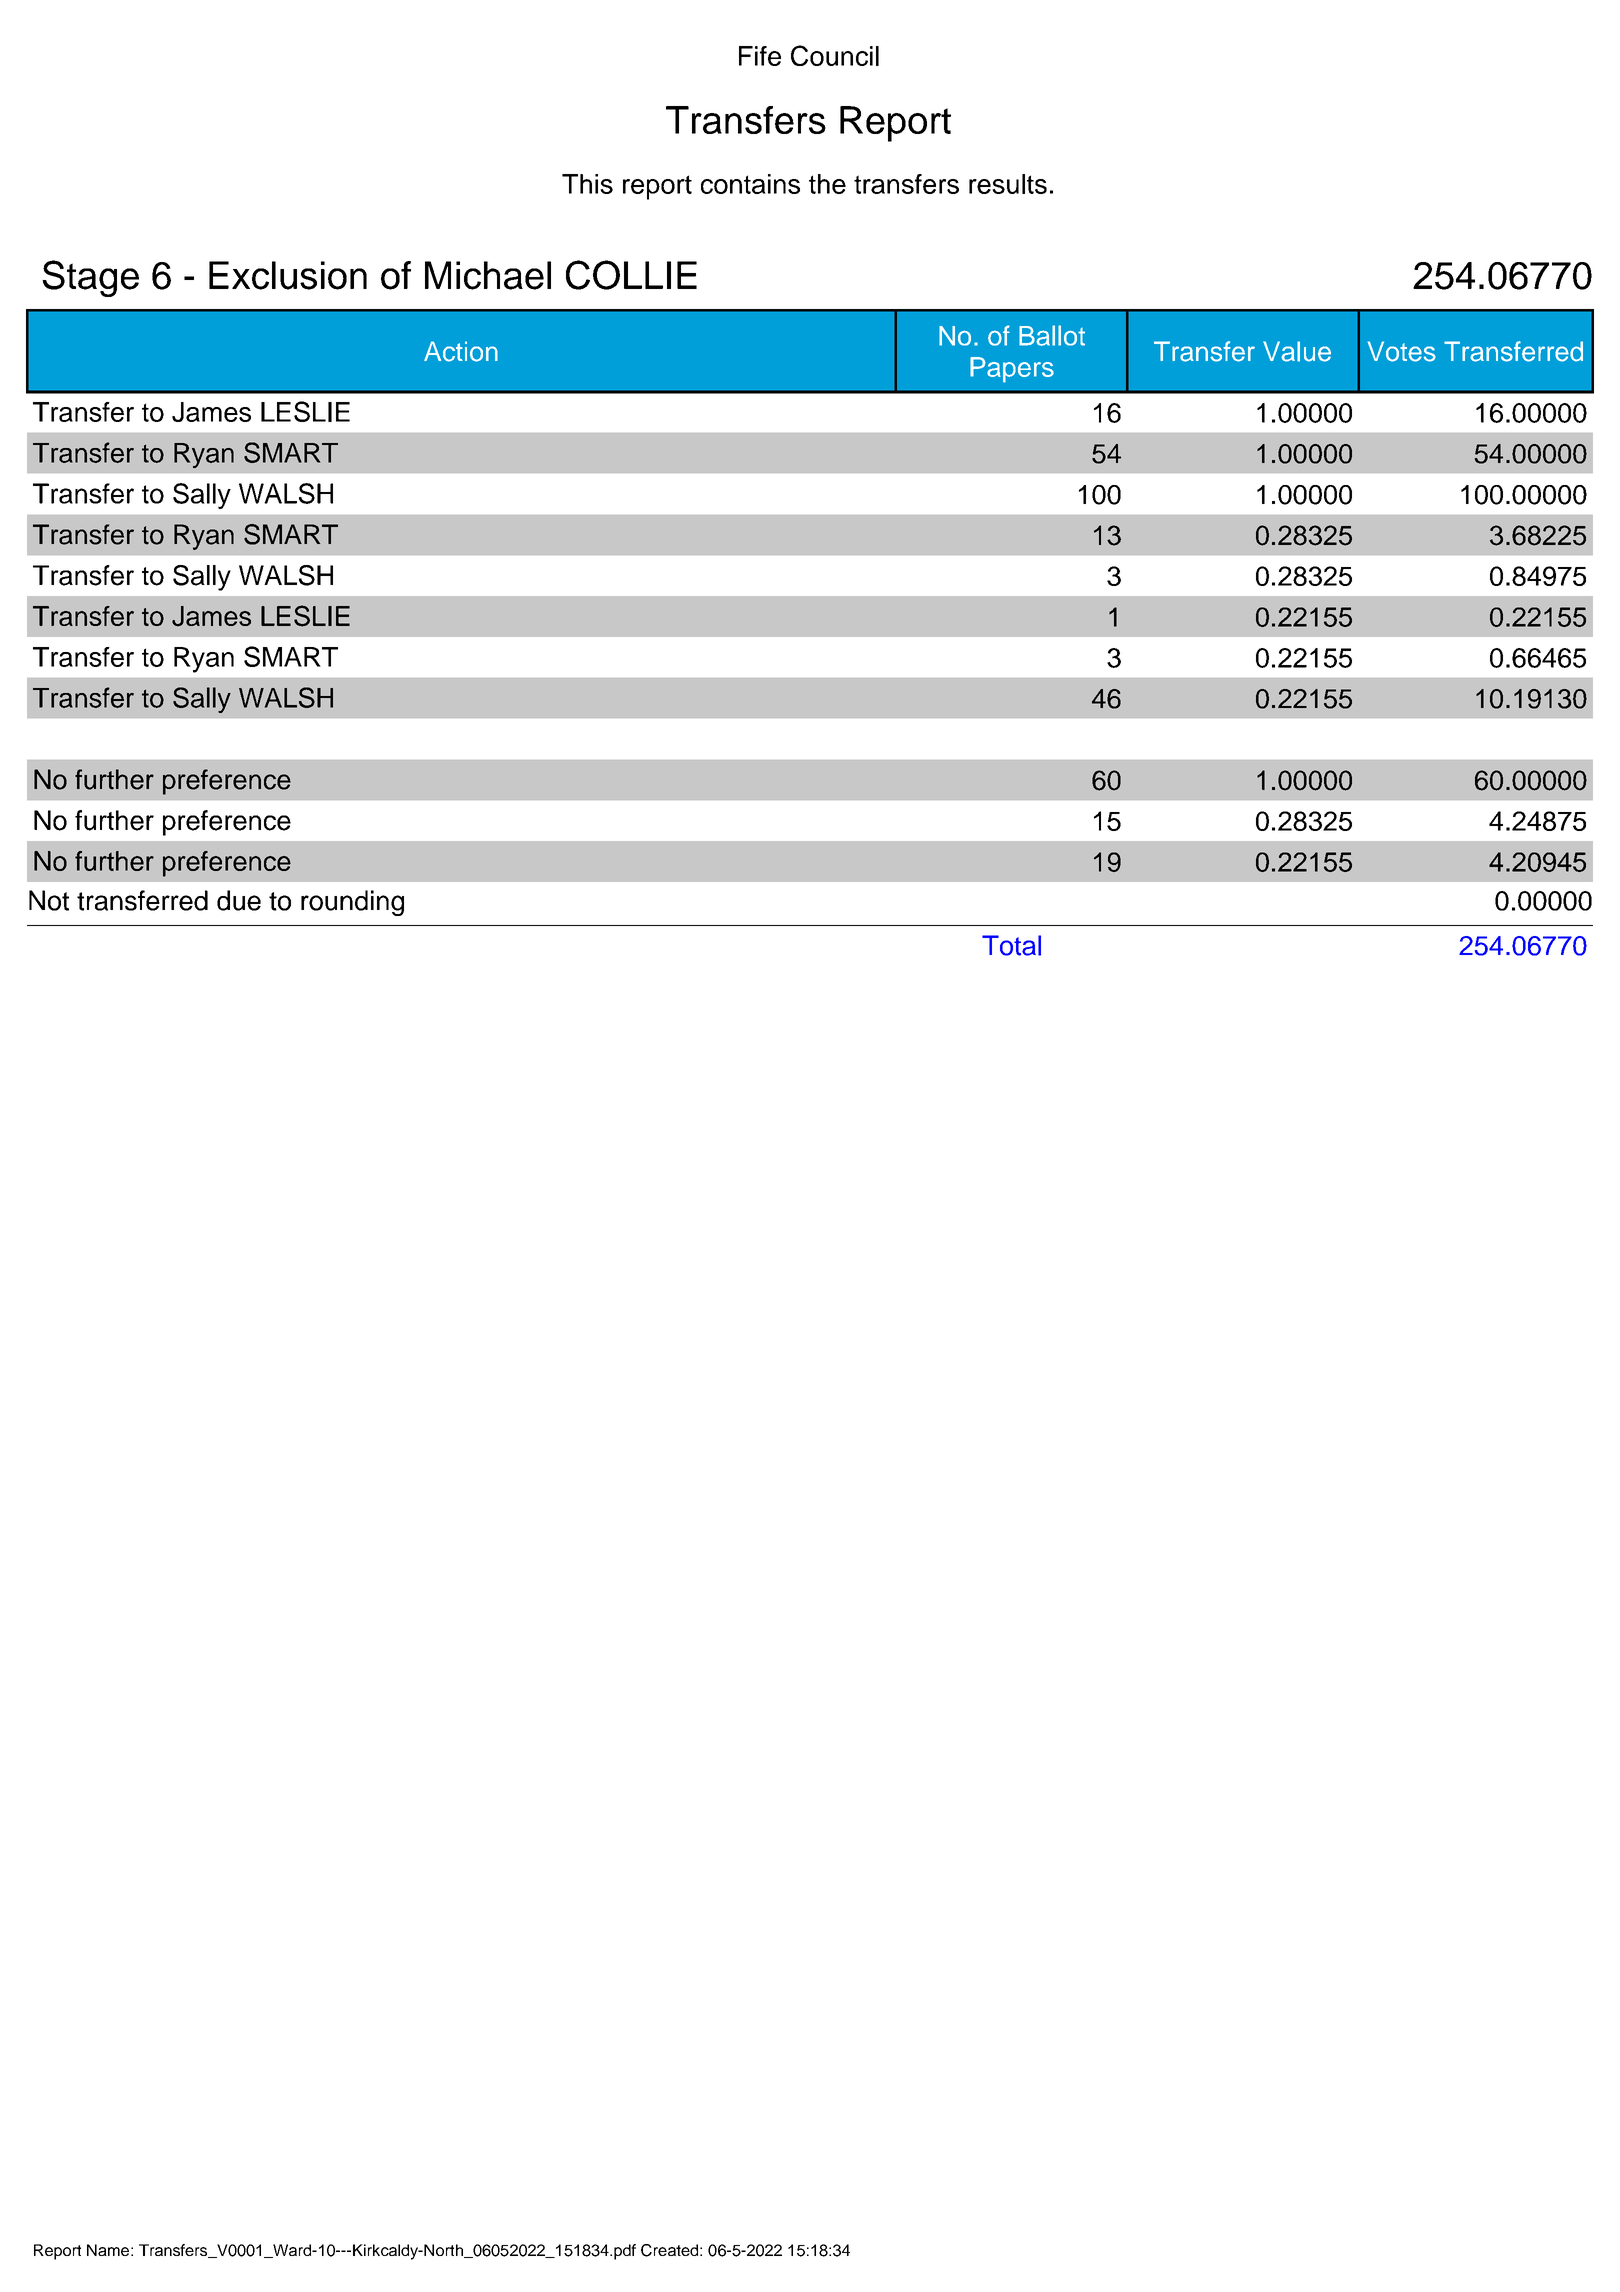  What do you see at coordinates (49, 900) in the page?
I see `Not` at bounding box center [49, 900].
